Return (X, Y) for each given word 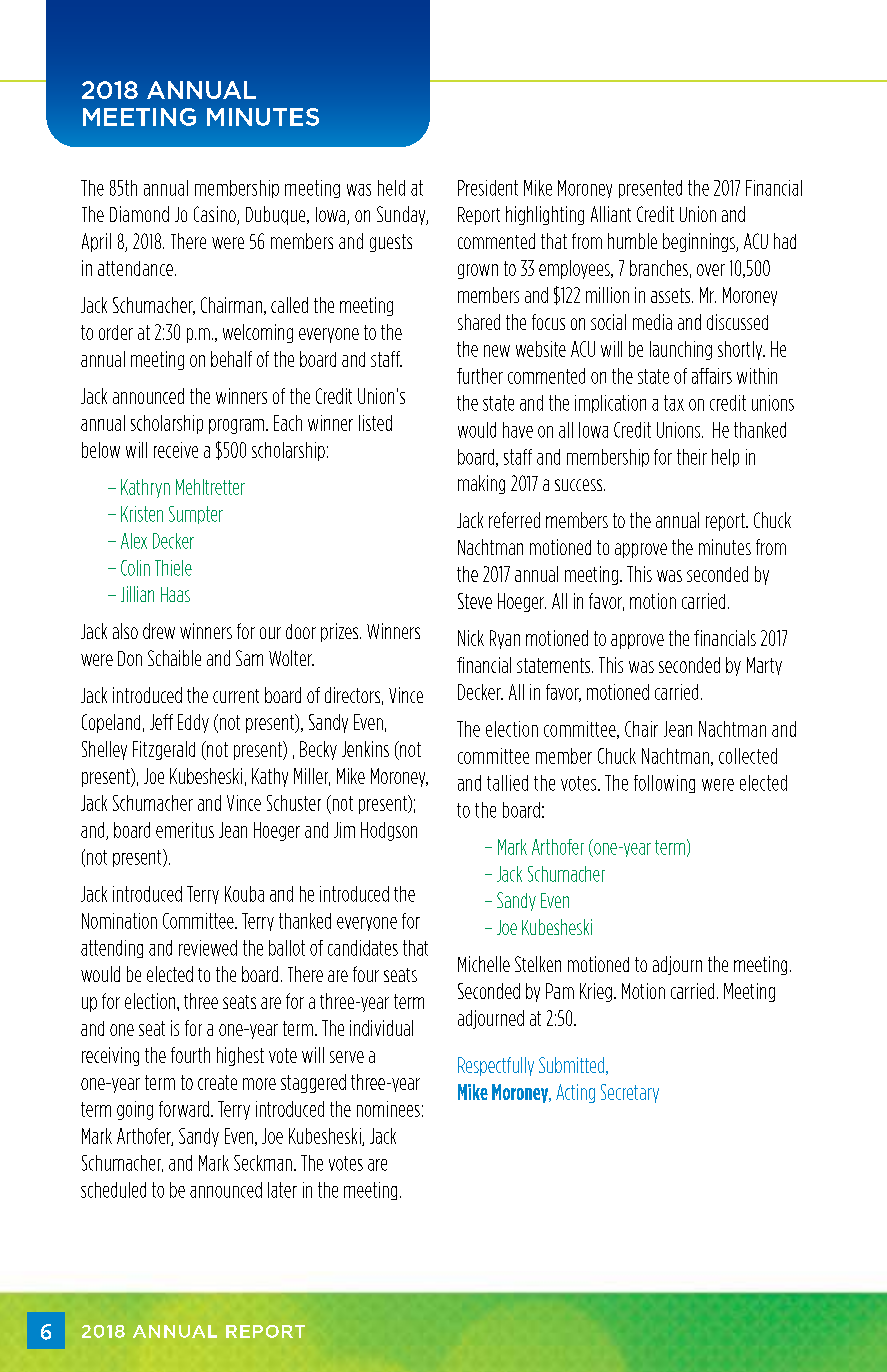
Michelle (484, 964)
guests (391, 243)
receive (176, 450)
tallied (507, 783)
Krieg (596, 992)
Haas (175, 594)
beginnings (700, 242)
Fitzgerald (164, 750)
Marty (764, 666)
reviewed (208, 948)
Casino (216, 215)
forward (184, 1109)
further (480, 376)
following (664, 784)
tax (674, 403)
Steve (475, 601)
